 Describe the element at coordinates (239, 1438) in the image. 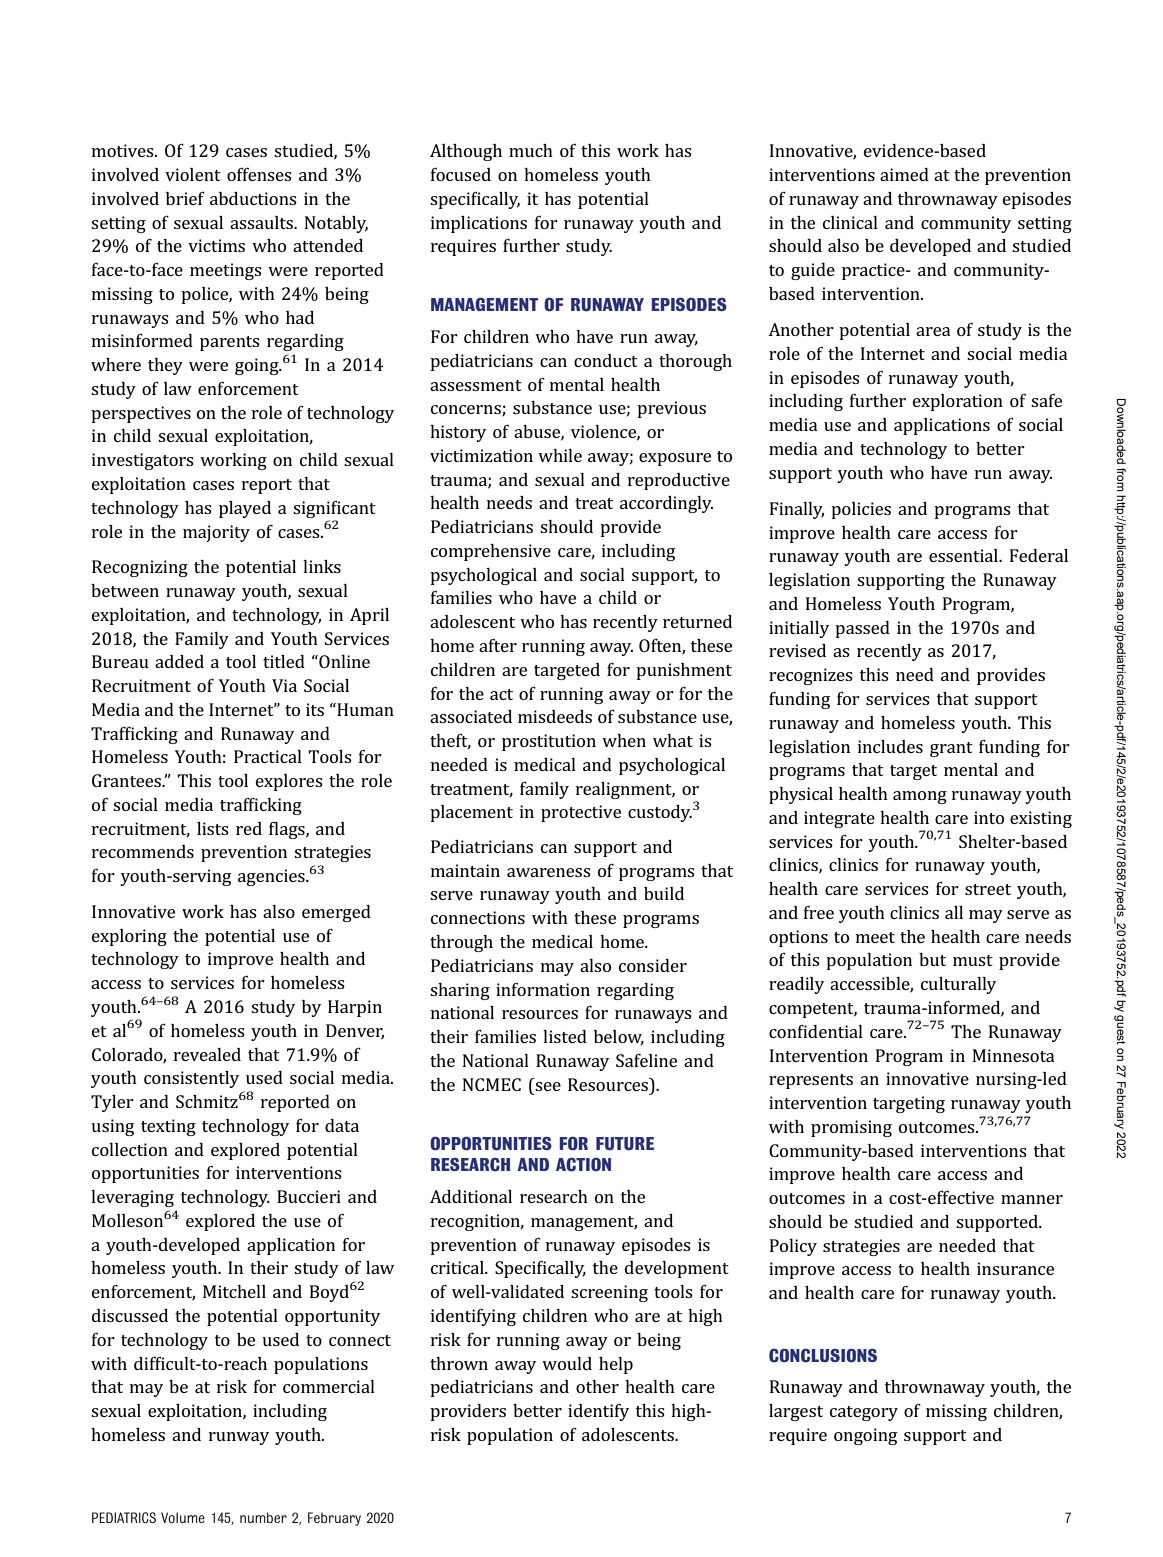

I see `runway` at that location.
